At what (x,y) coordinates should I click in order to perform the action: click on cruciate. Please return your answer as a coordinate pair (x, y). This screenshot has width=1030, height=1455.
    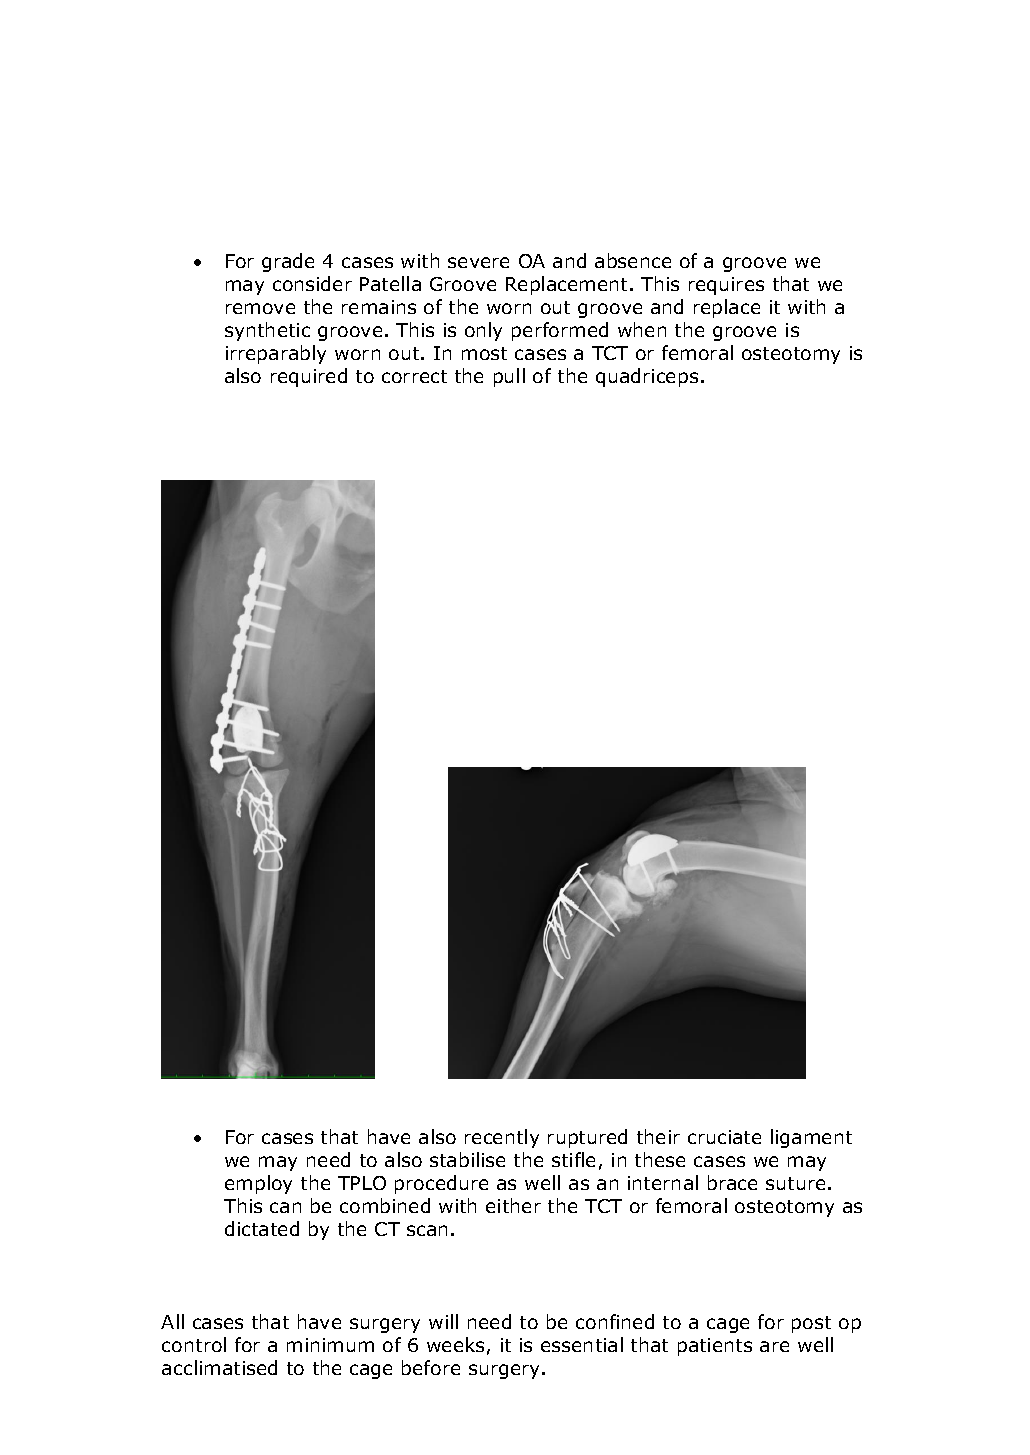
    Looking at the image, I should click on (724, 1137).
